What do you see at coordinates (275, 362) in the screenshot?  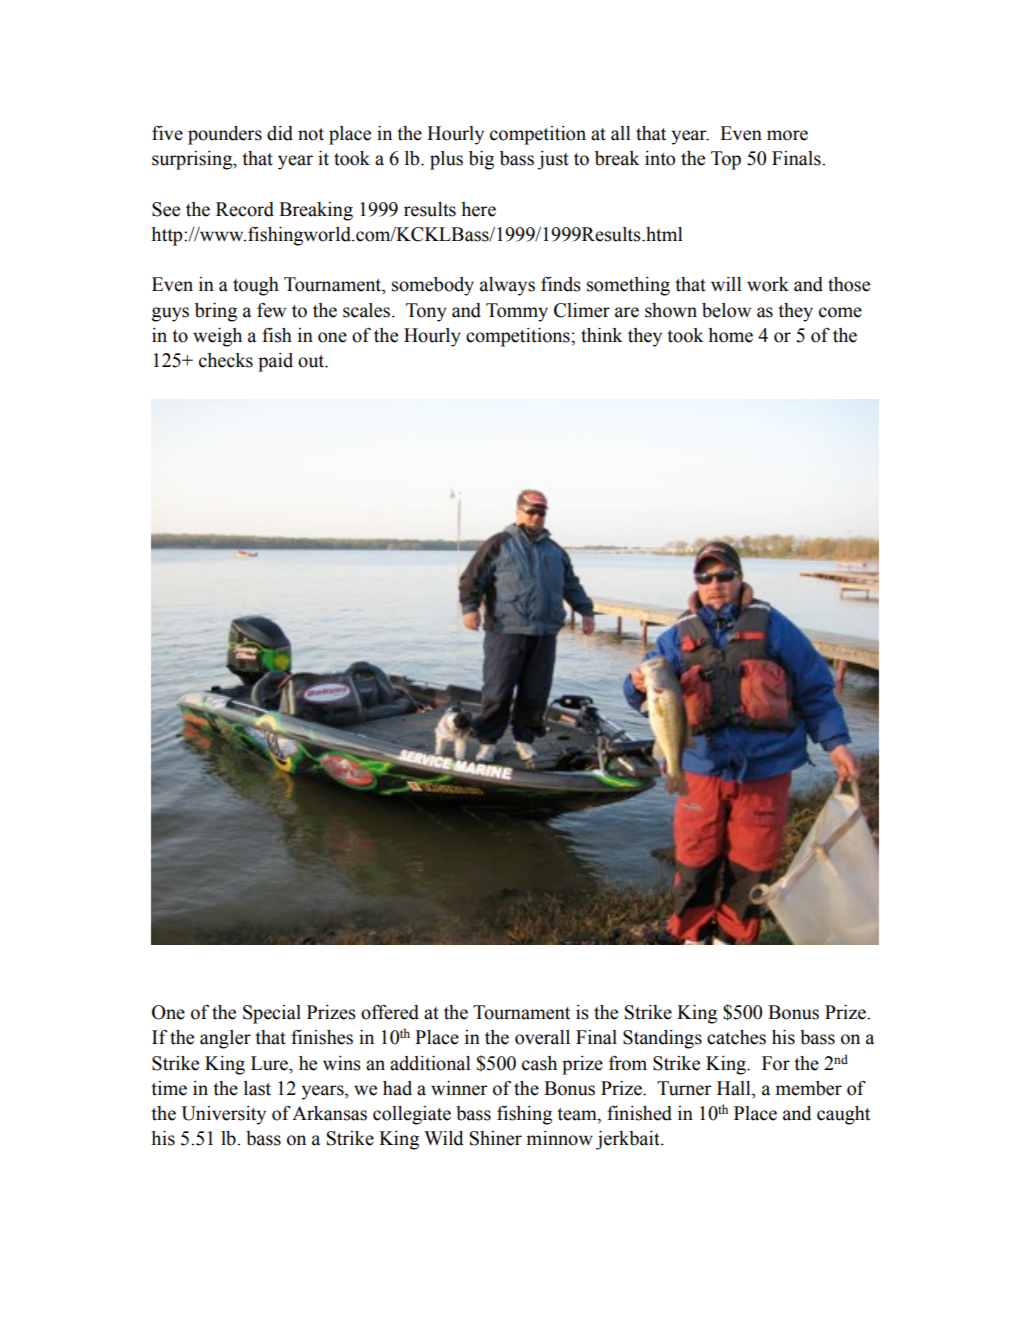 I see `paid` at bounding box center [275, 362].
